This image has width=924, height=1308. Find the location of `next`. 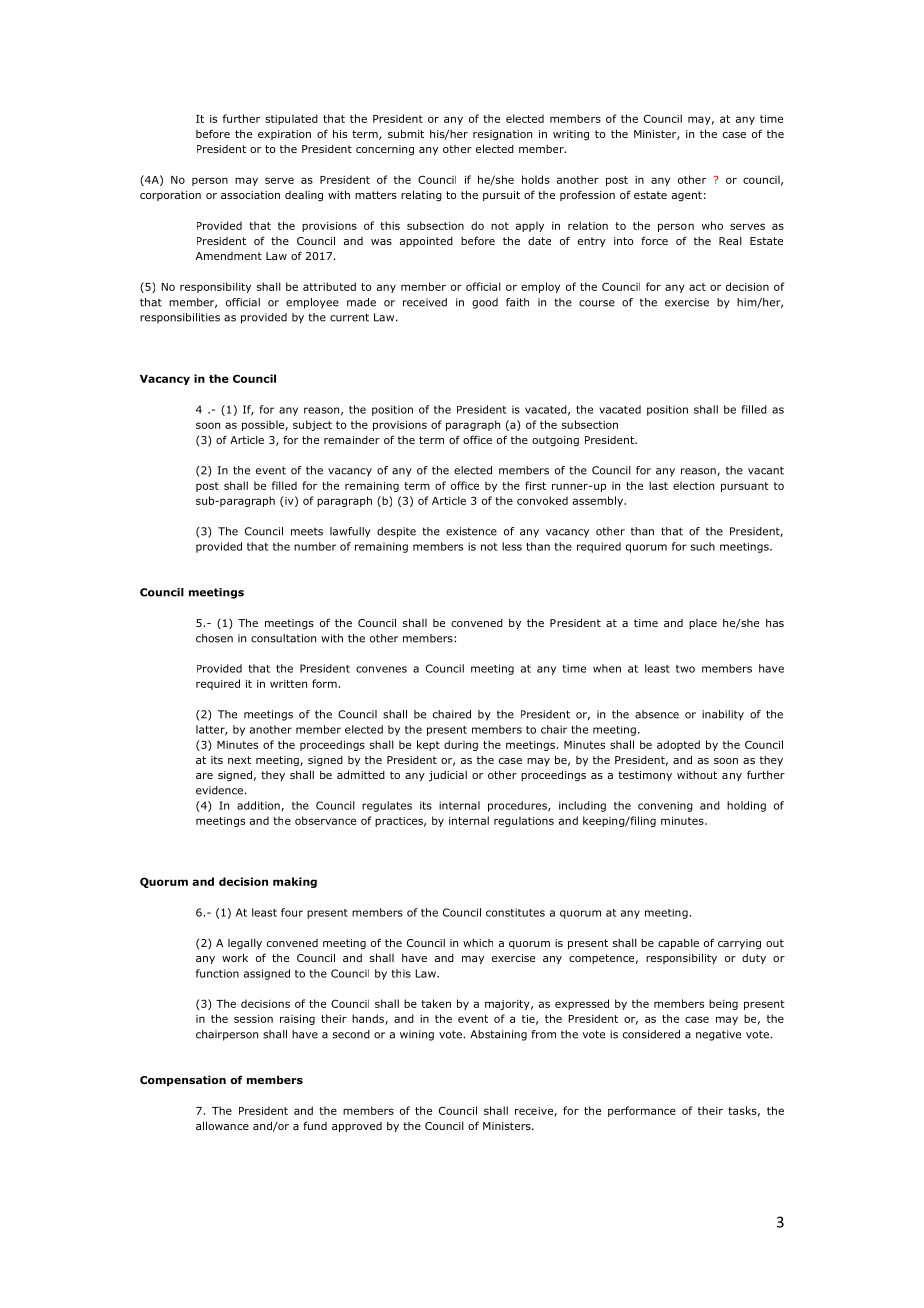

next is located at coordinates (239, 760).
